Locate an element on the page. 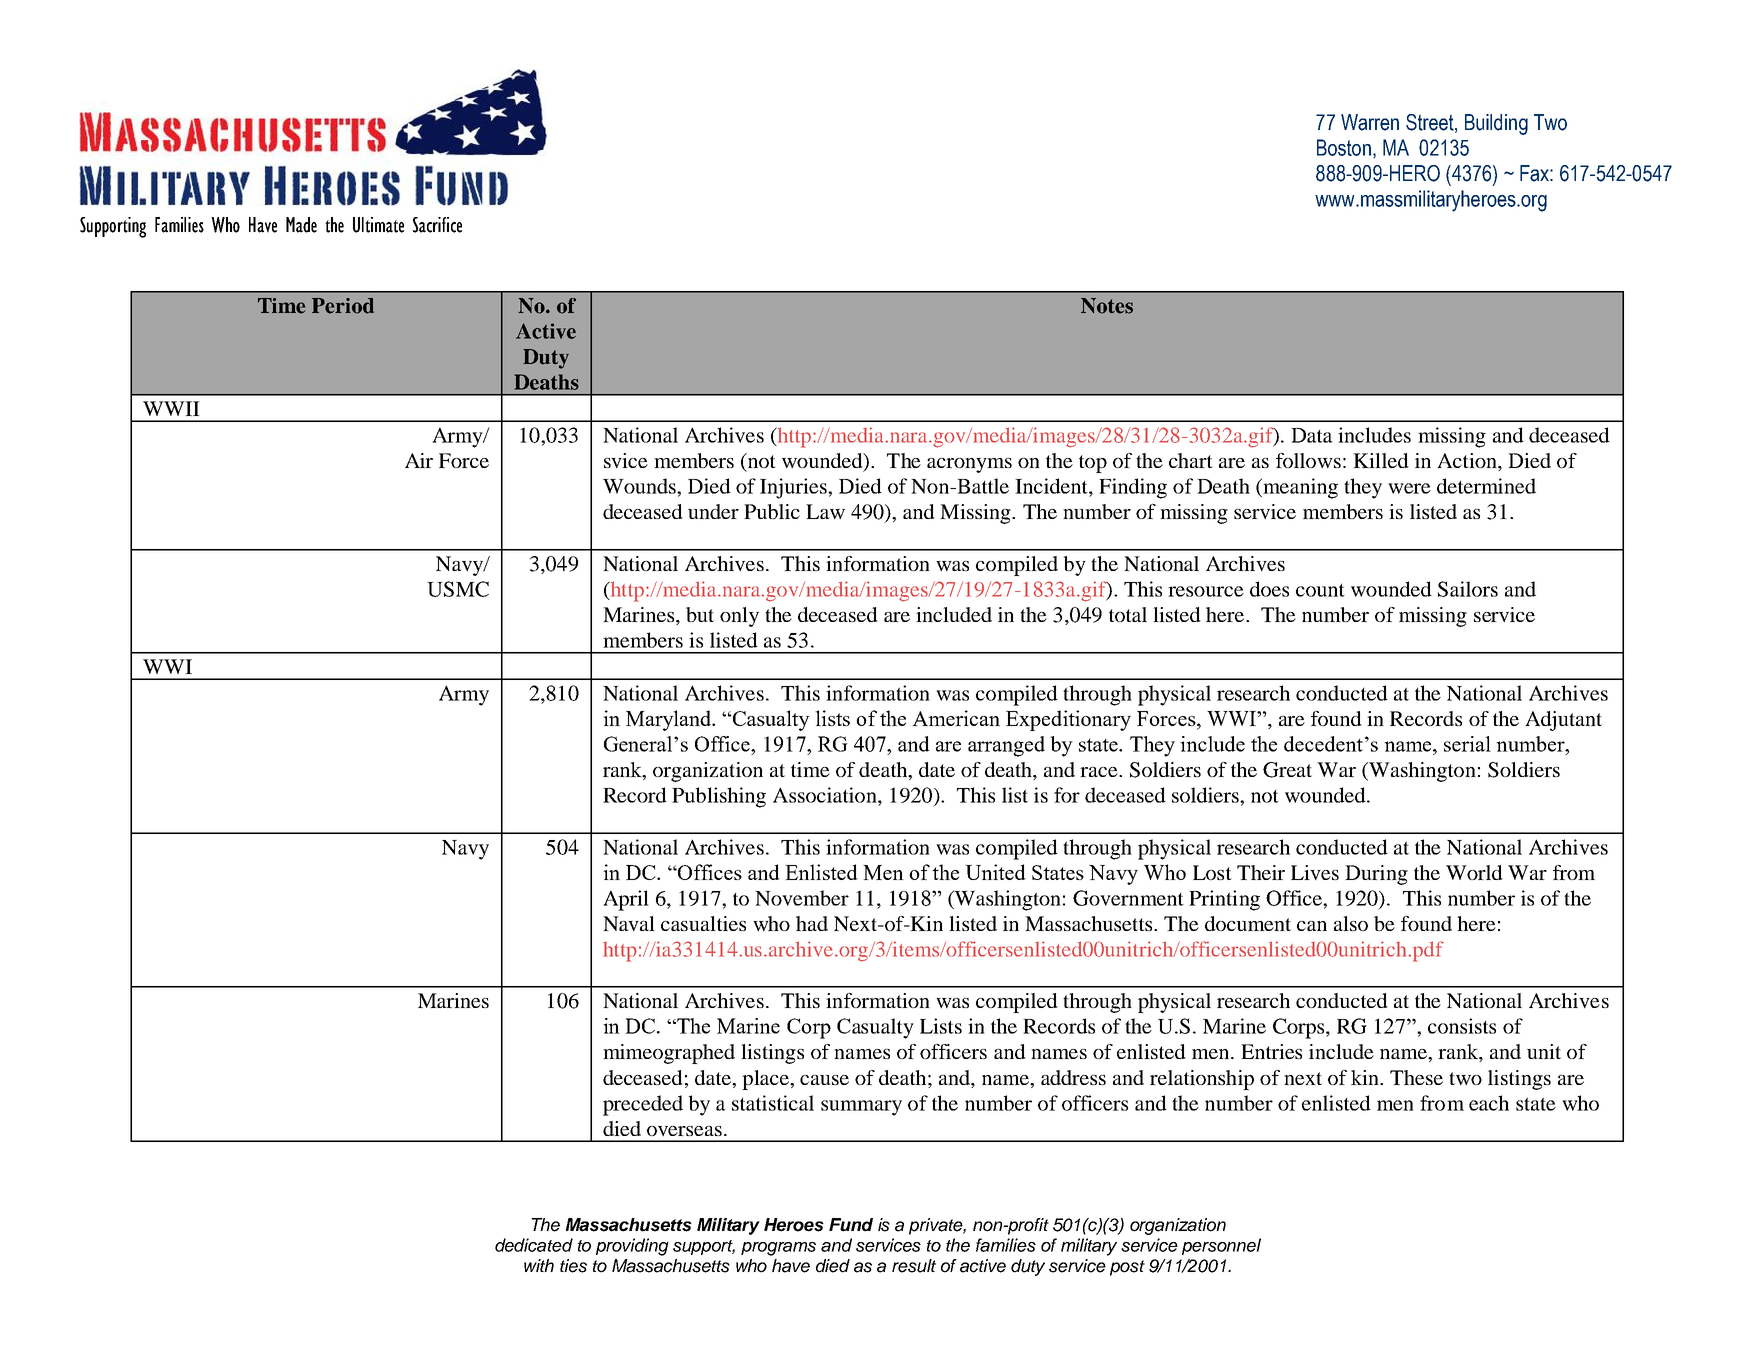 The image size is (1754, 1355). cause is located at coordinates (824, 1080).
